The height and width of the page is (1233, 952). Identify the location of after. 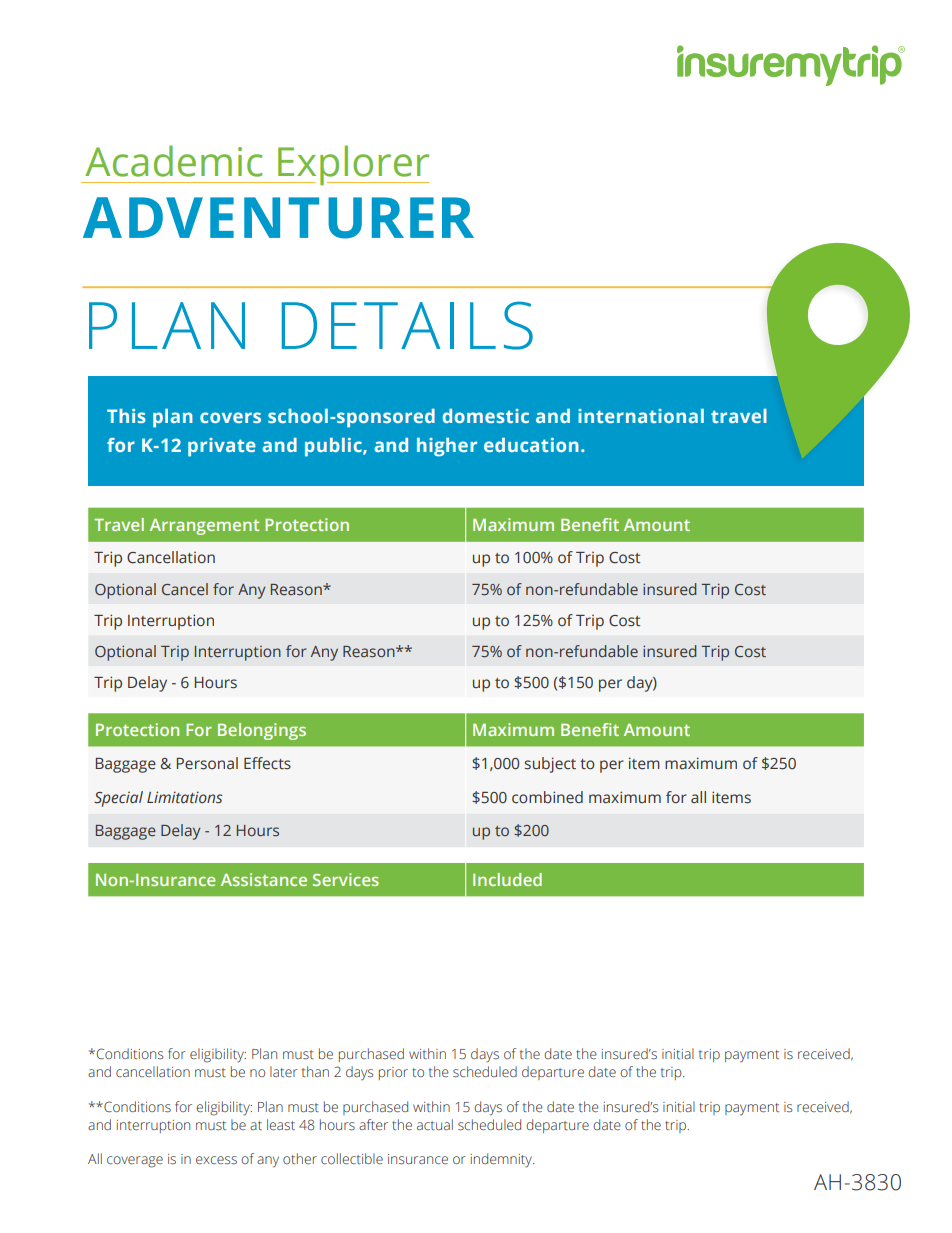
(373, 1124).
